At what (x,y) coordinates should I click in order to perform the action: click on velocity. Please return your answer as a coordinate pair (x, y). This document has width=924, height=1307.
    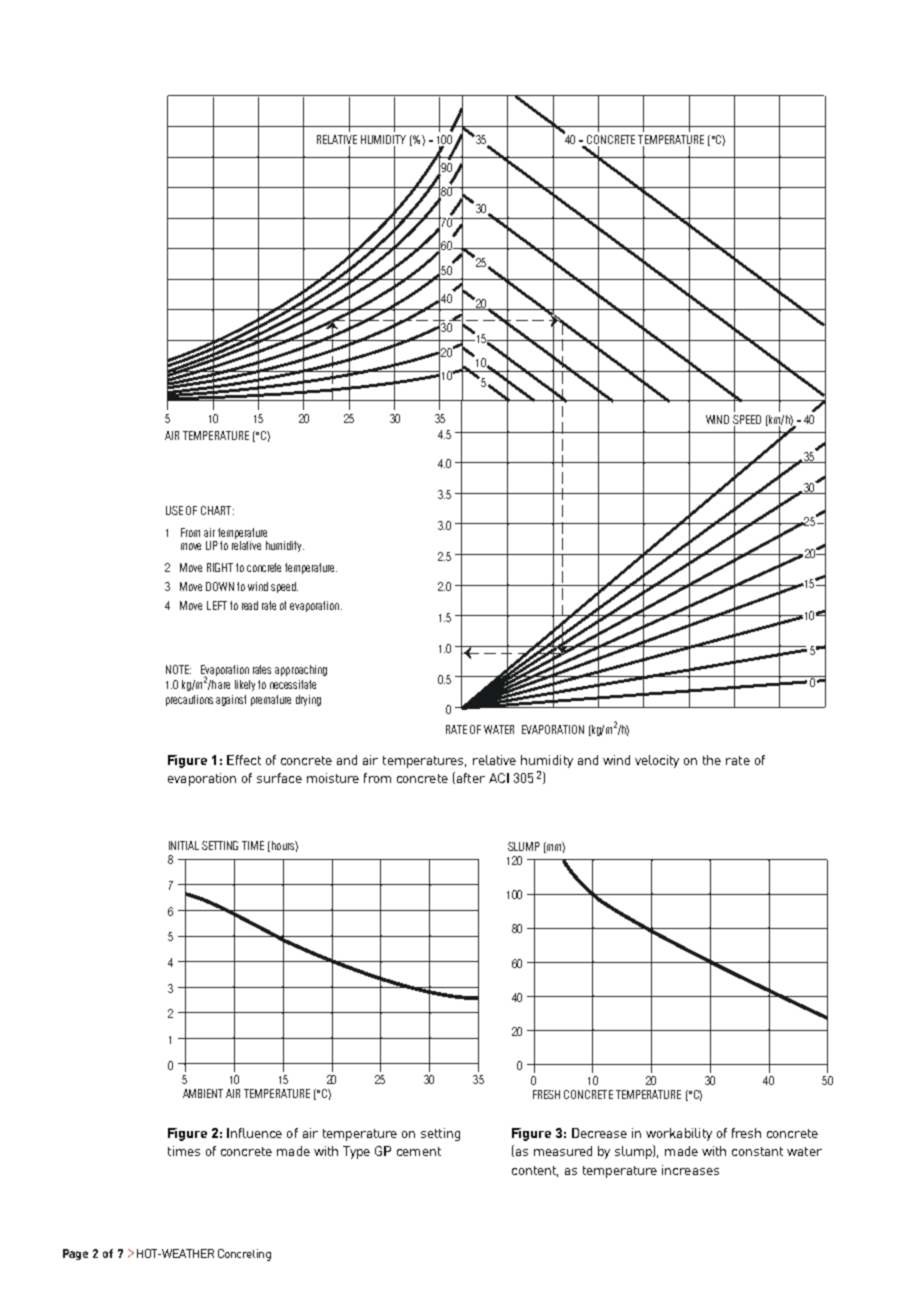
    Looking at the image, I should click on (657, 761).
